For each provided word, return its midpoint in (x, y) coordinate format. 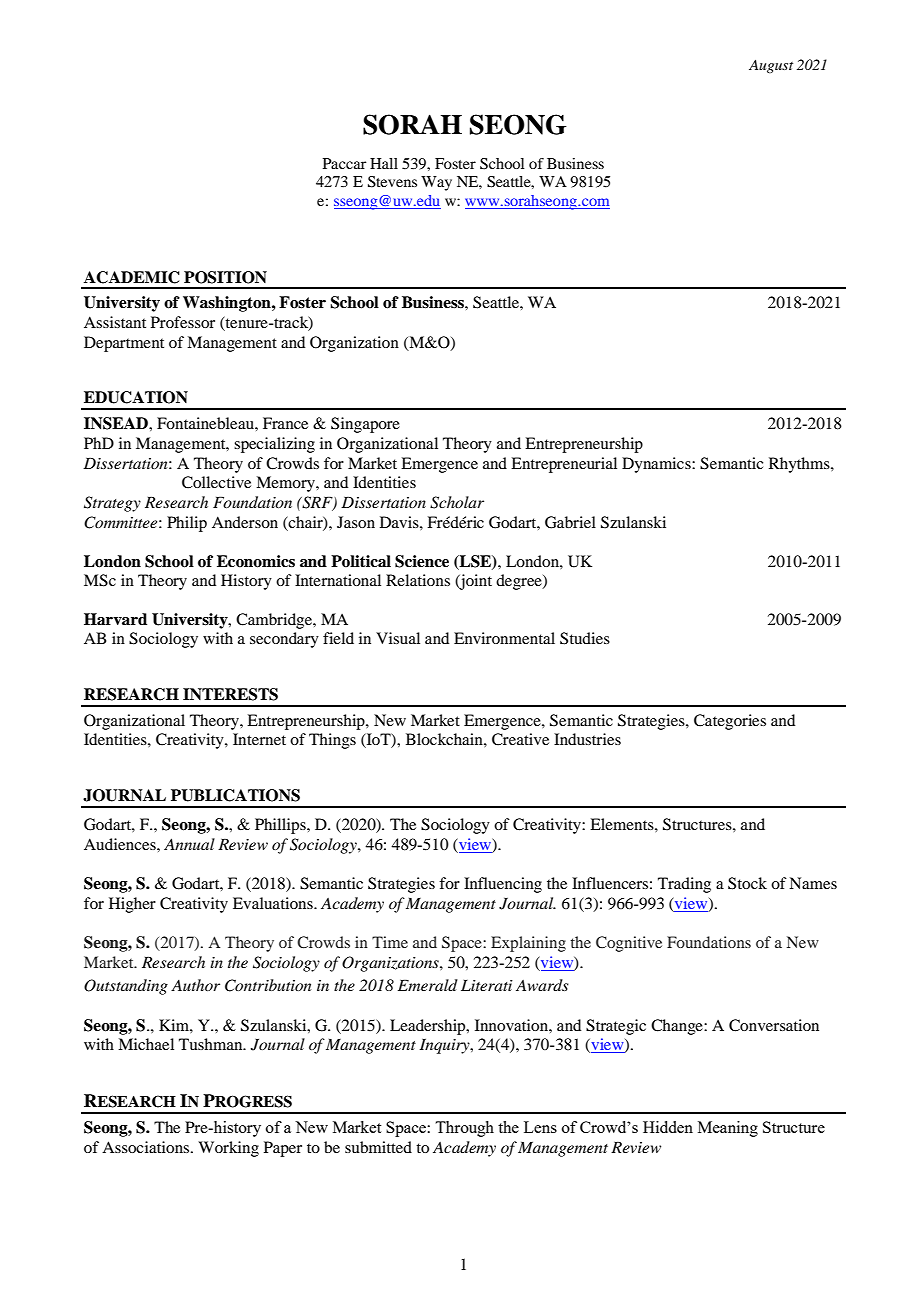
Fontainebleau (206, 423)
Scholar (457, 502)
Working (228, 1149)
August (771, 66)
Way (436, 183)
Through (464, 1129)
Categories (730, 722)
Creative (520, 739)
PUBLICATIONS (235, 795)
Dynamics (657, 465)
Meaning (728, 1129)
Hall (384, 163)
